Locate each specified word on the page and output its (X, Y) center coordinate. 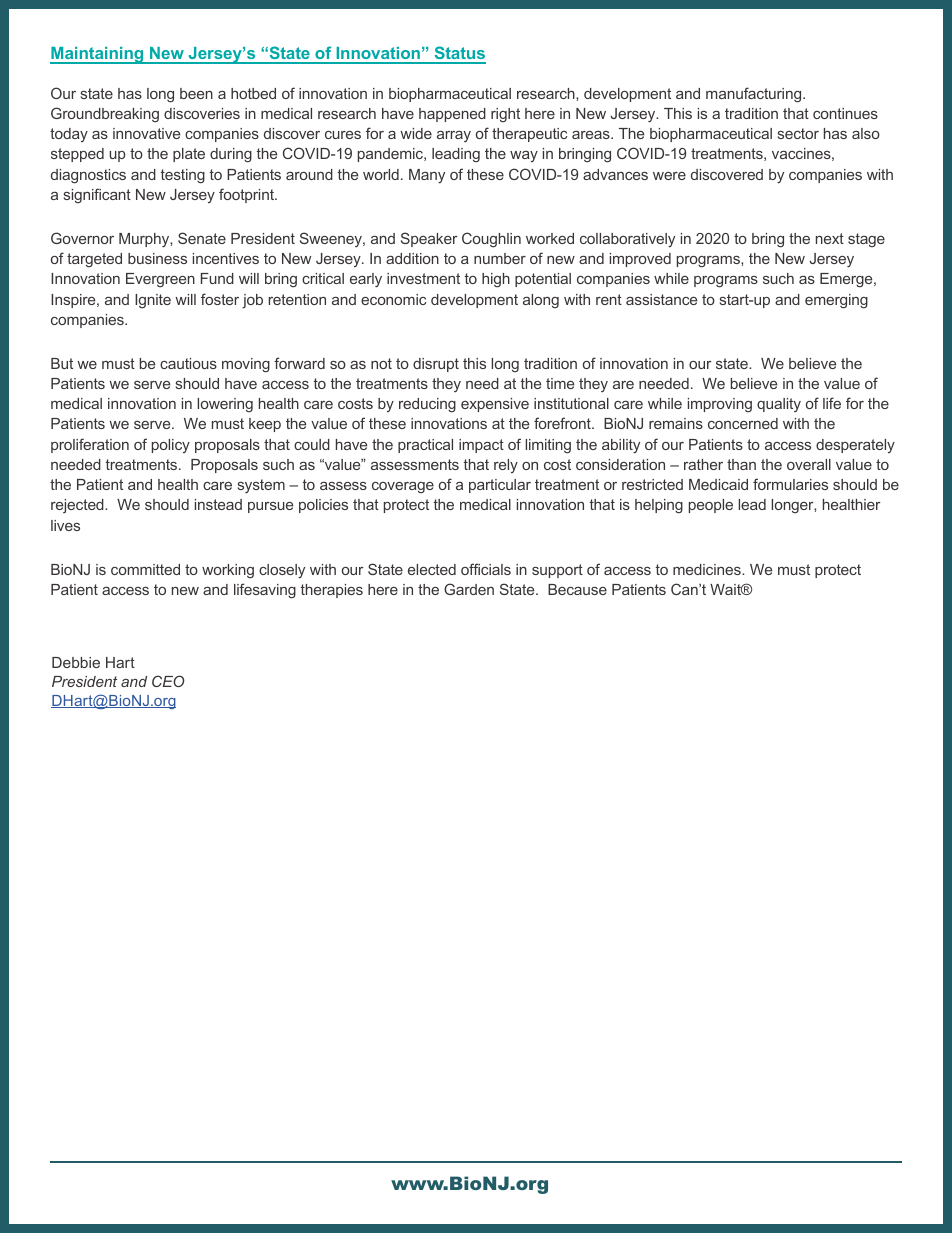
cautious (188, 363)
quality (779, 405)
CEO (168, 681)
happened (452, 115)
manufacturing (755, 95)
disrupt (436, 365)
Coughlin (491, 240)
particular (500, 486)
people (711, 506)
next (830, 238)
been (196, 93)
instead (218, 504)
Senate (202, 238)
